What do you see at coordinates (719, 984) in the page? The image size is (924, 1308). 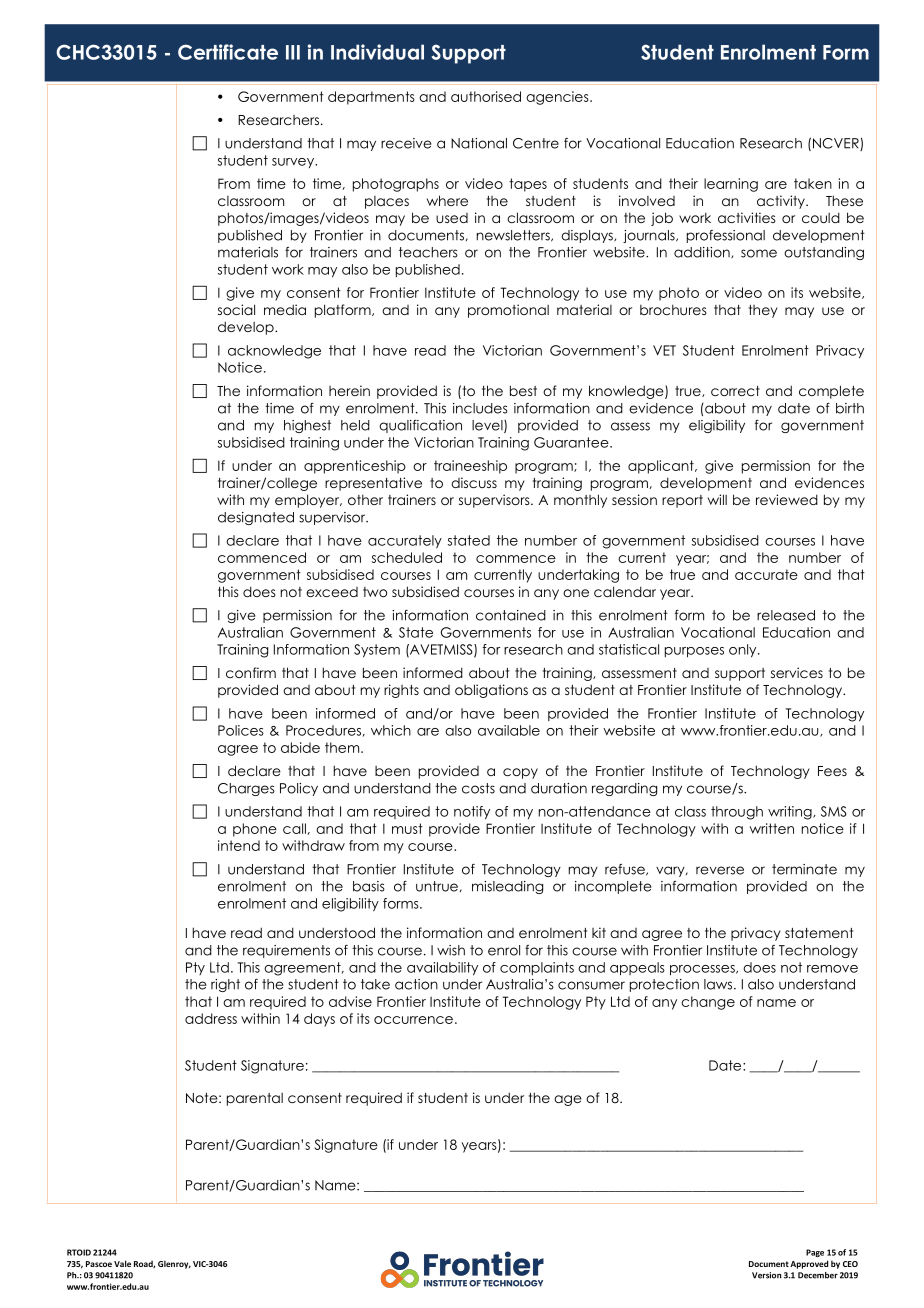 I see `laws` at bounding box center [719, 984].
